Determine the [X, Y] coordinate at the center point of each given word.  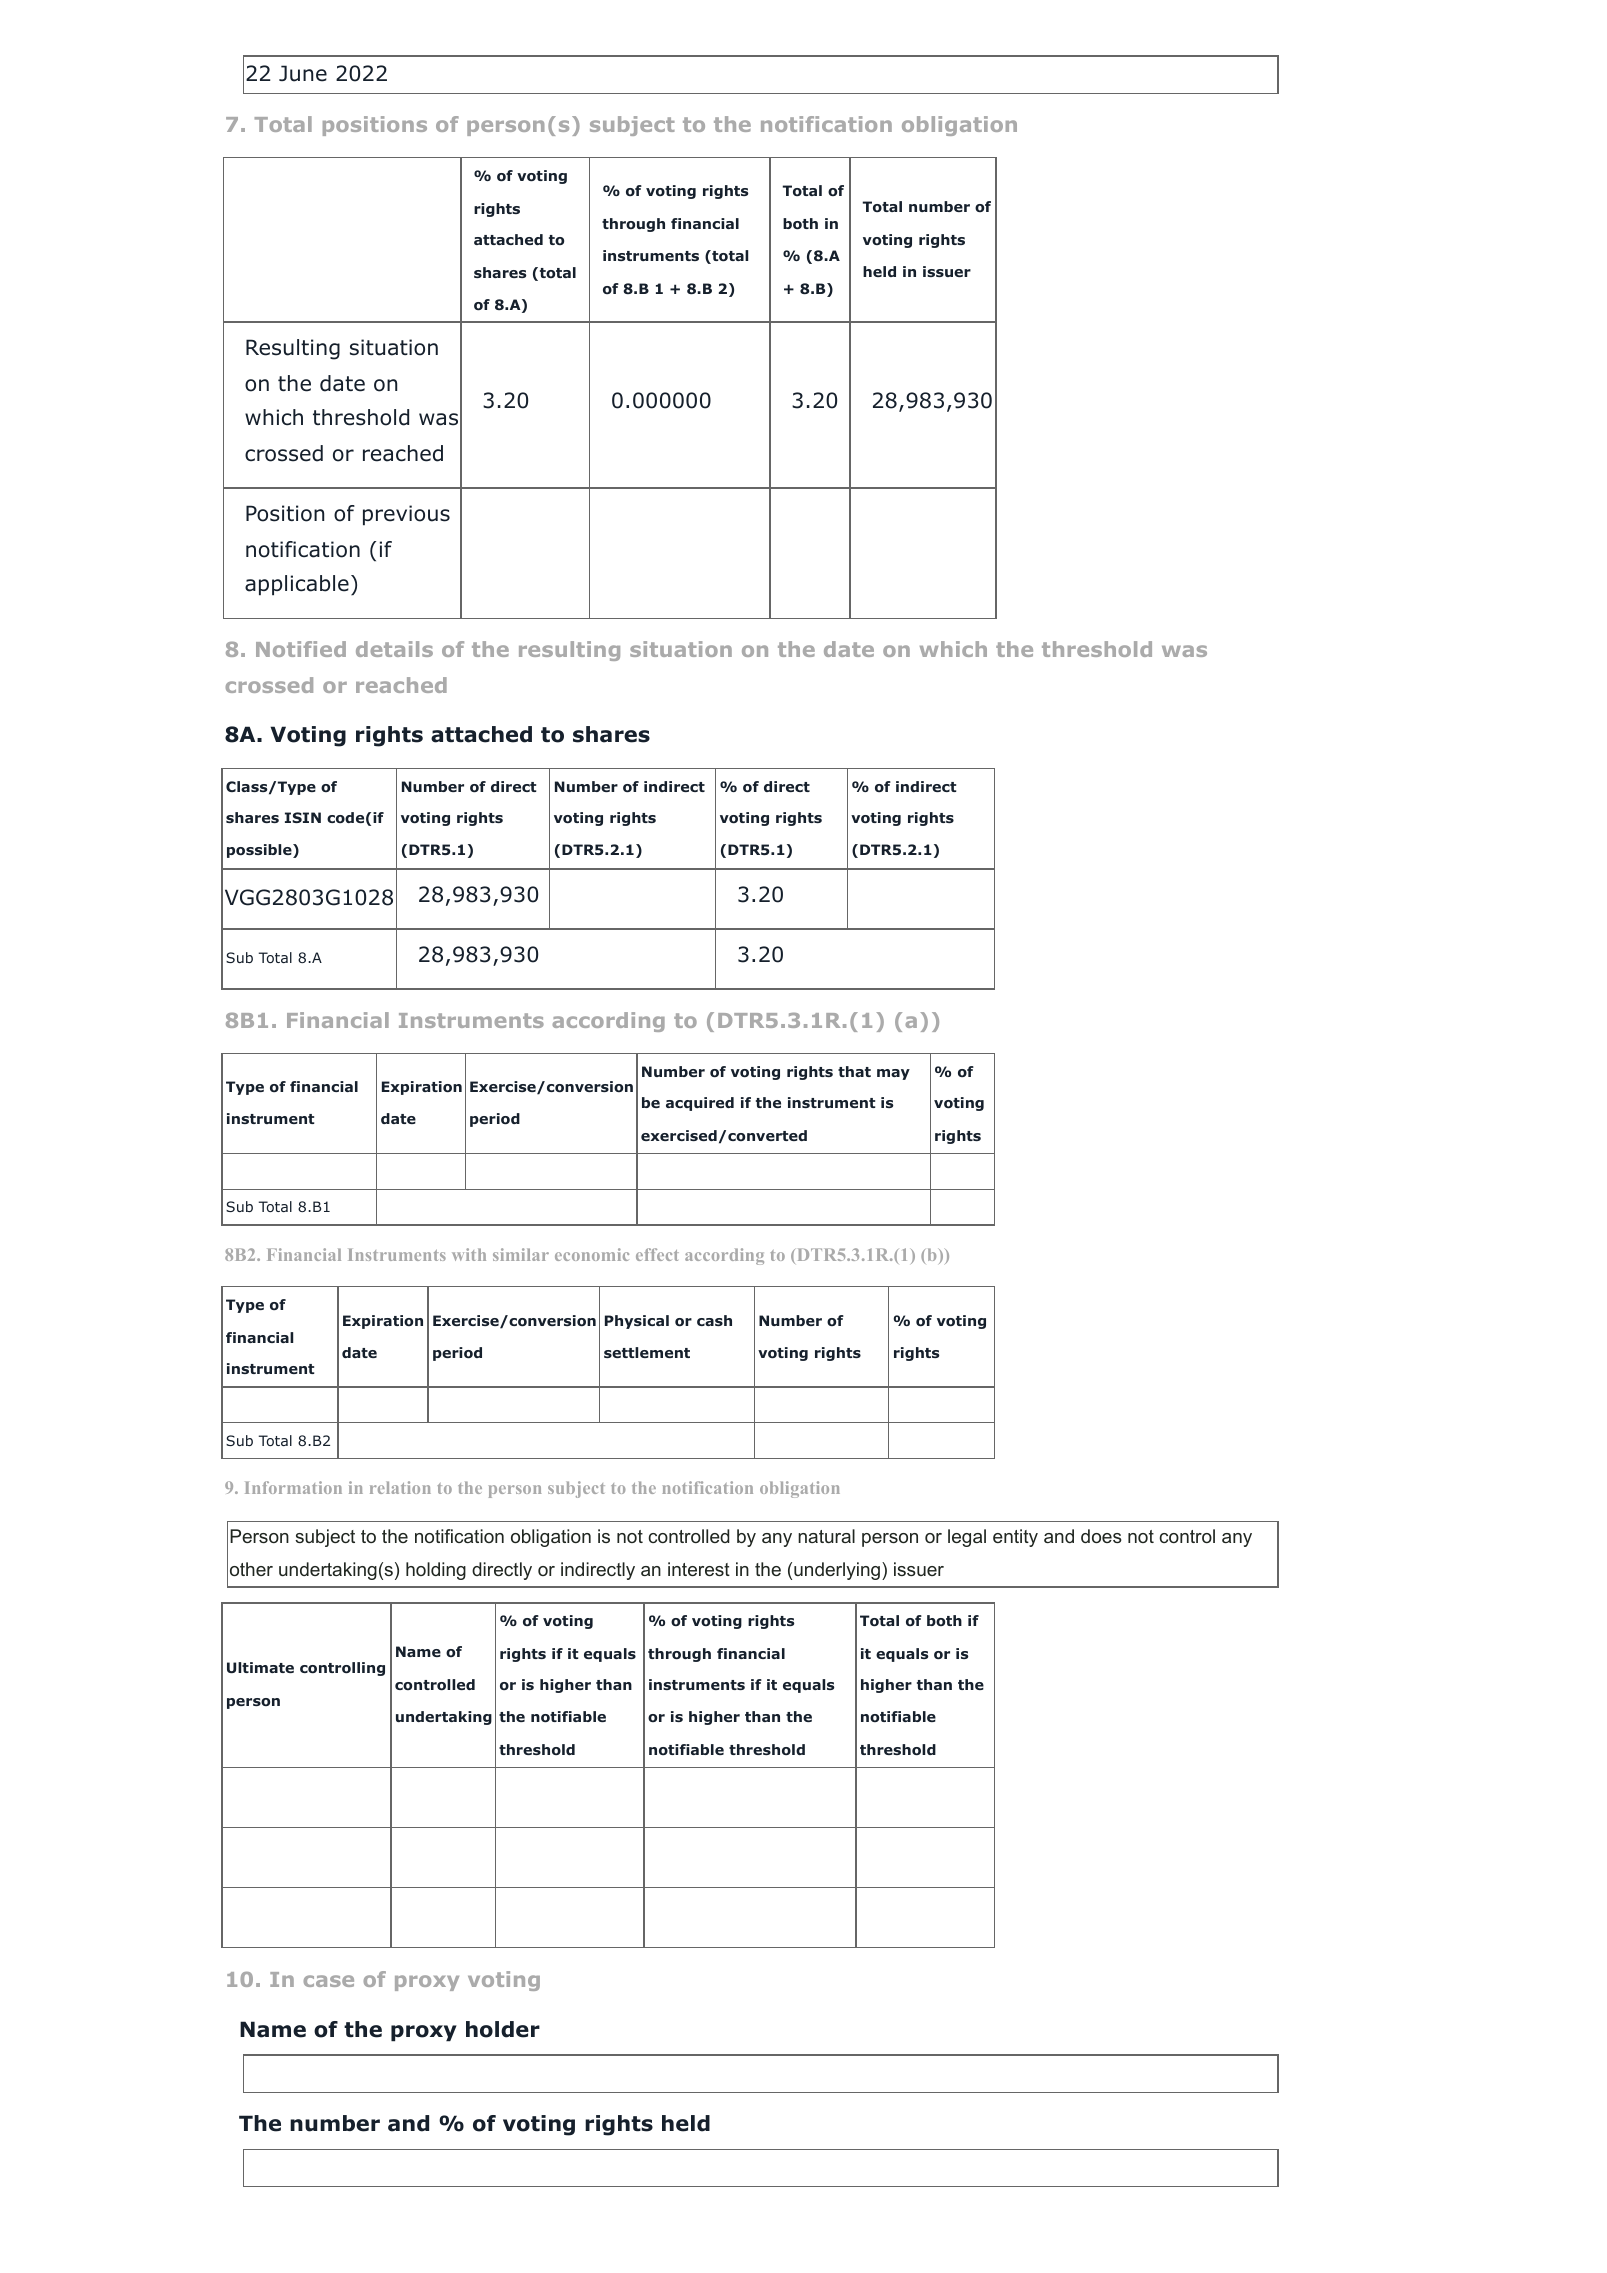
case [329, 1981]
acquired [700, 1104]
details [394, 649]
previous [406, 515]
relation [400, 1487]
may [893, 1074]
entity [1015, 1538]
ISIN [303, 817]
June [303, 73]
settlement [647, 1352]
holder [503, 2029]
